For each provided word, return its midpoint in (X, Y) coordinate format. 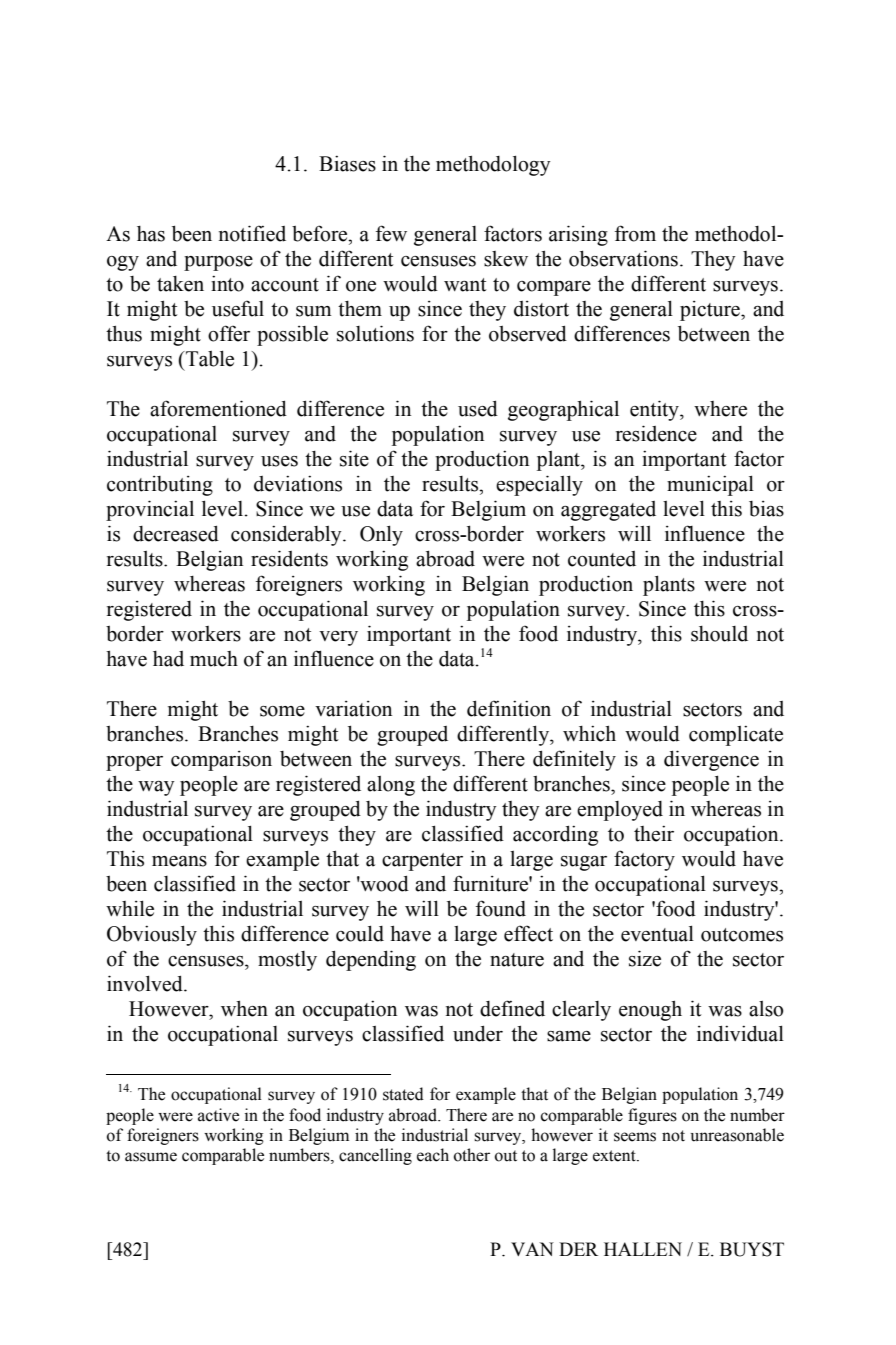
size (645, 958)
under (478, 1033)
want (465, 285)
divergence (711, 760)
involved (146, 983)
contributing (160, 486)
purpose (218, 263)
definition (509, 708)
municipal (710, 485)
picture (711, 311)
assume (151, 1157)
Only (381, 535)
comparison (221, 761)
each (433, 1155)
